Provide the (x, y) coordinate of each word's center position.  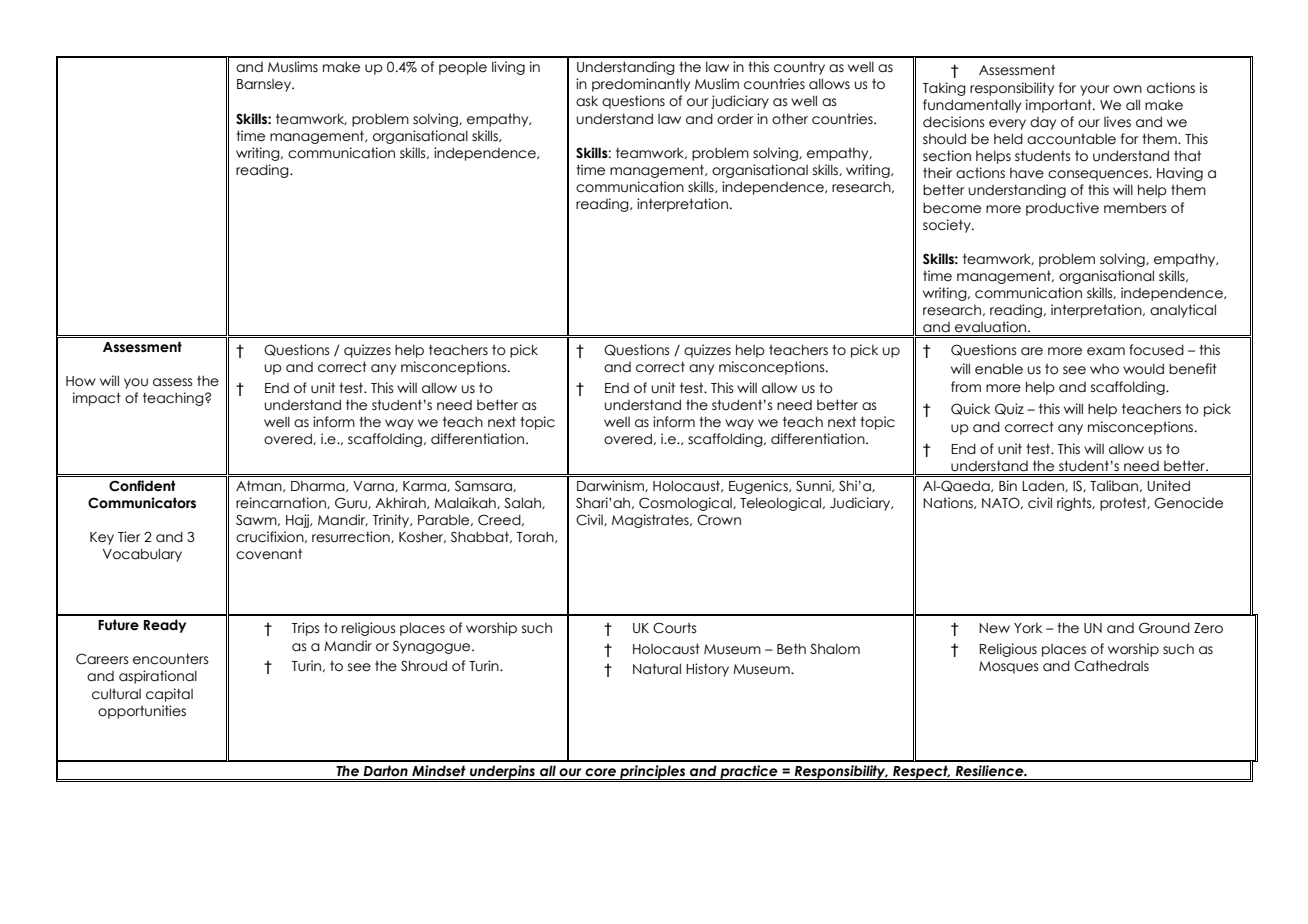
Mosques (1009, 667)
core (600, 772)
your (1095, 90)
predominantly (641, 85)
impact (97, 399)
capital (169, 695)
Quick (970, 409)
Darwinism (611, 486)
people (463, 68)
